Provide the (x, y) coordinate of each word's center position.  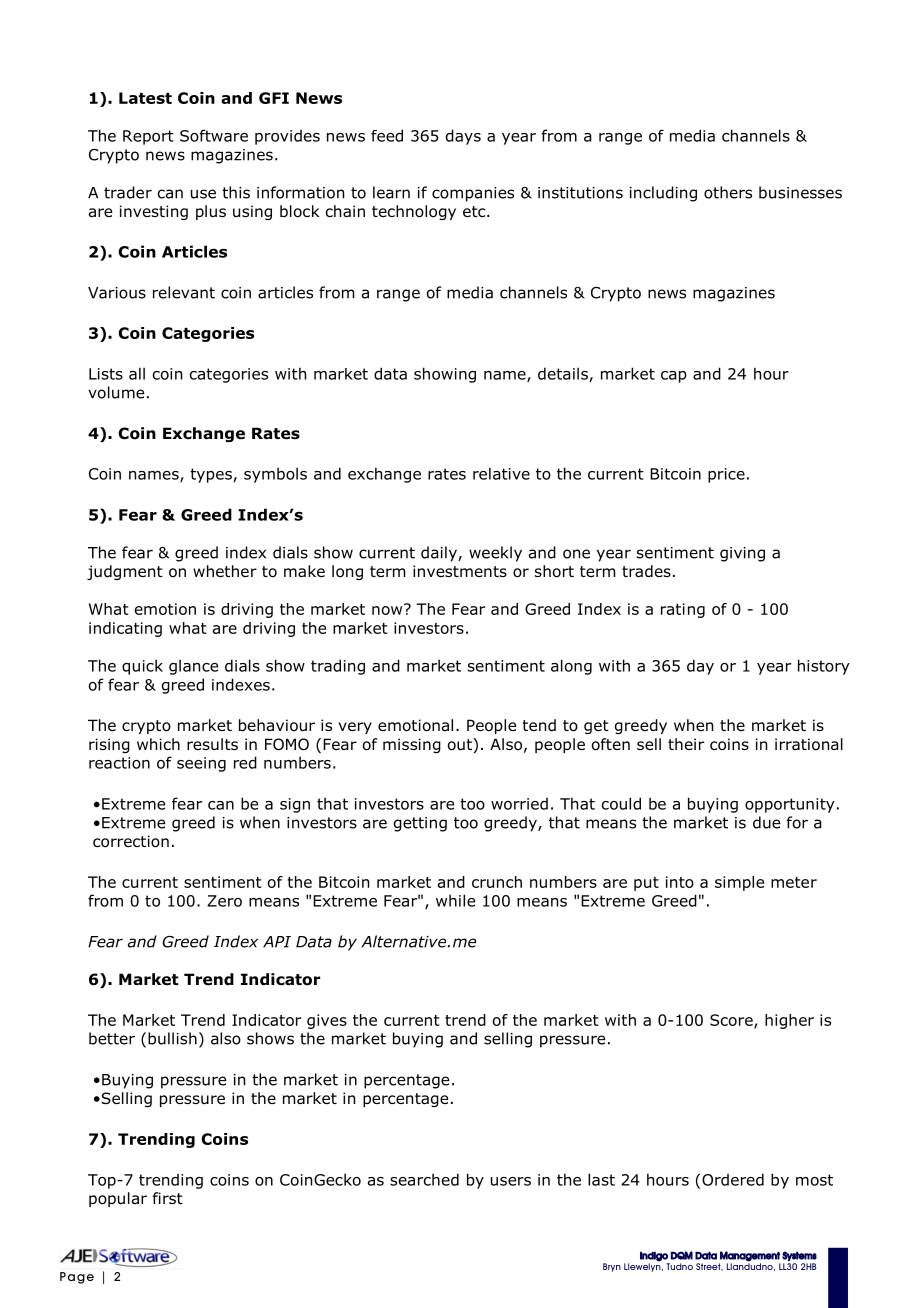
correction (131, 841)
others (728, 192)
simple (739, 883)
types (211, 475)
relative (501, 473)
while (455, 900)
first (168, 1198)
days (463, 137)
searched (424, 1179)
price (726, 475)
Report (148, 137)
